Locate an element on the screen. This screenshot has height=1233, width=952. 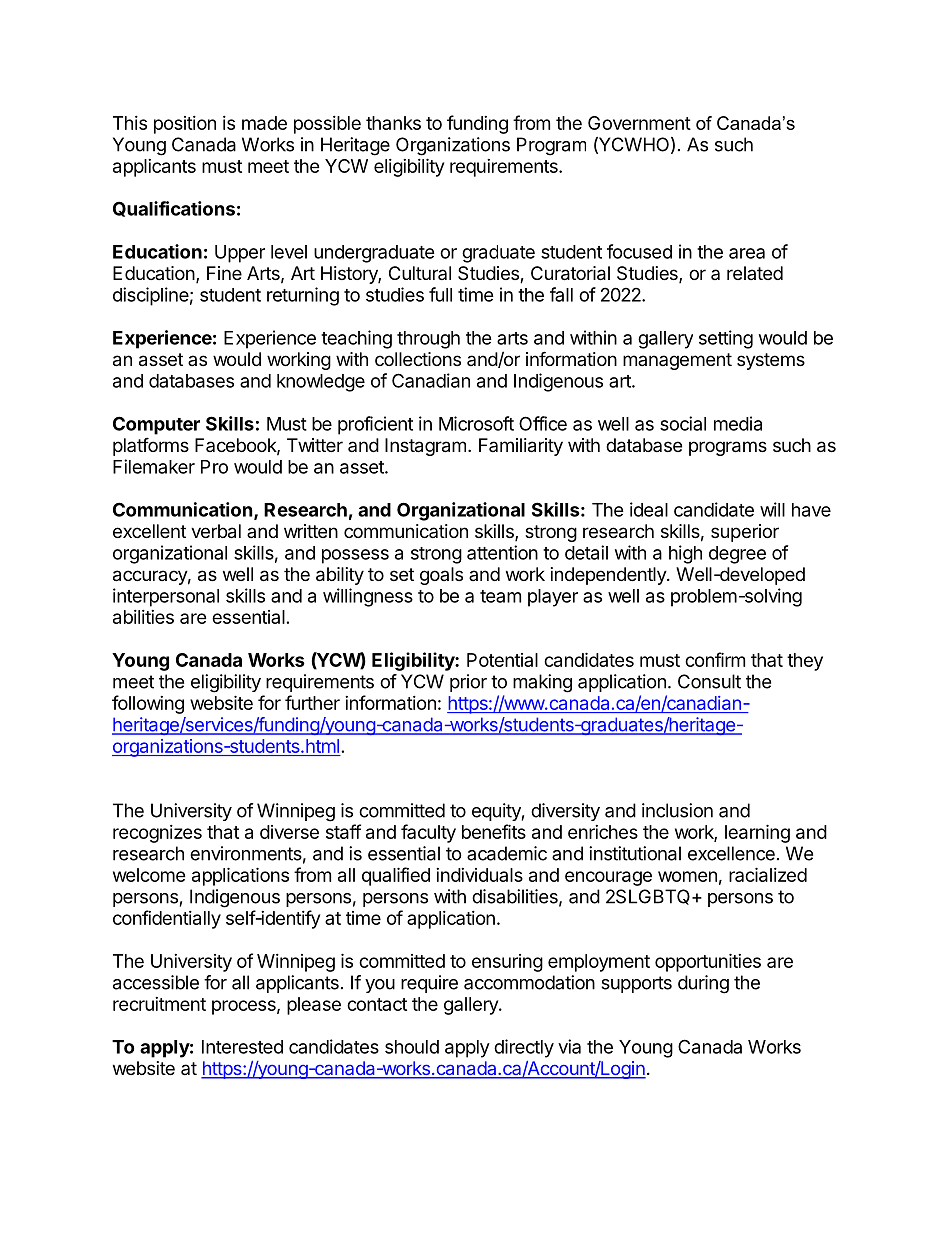
thanks is located at coordinates (393, 123).
